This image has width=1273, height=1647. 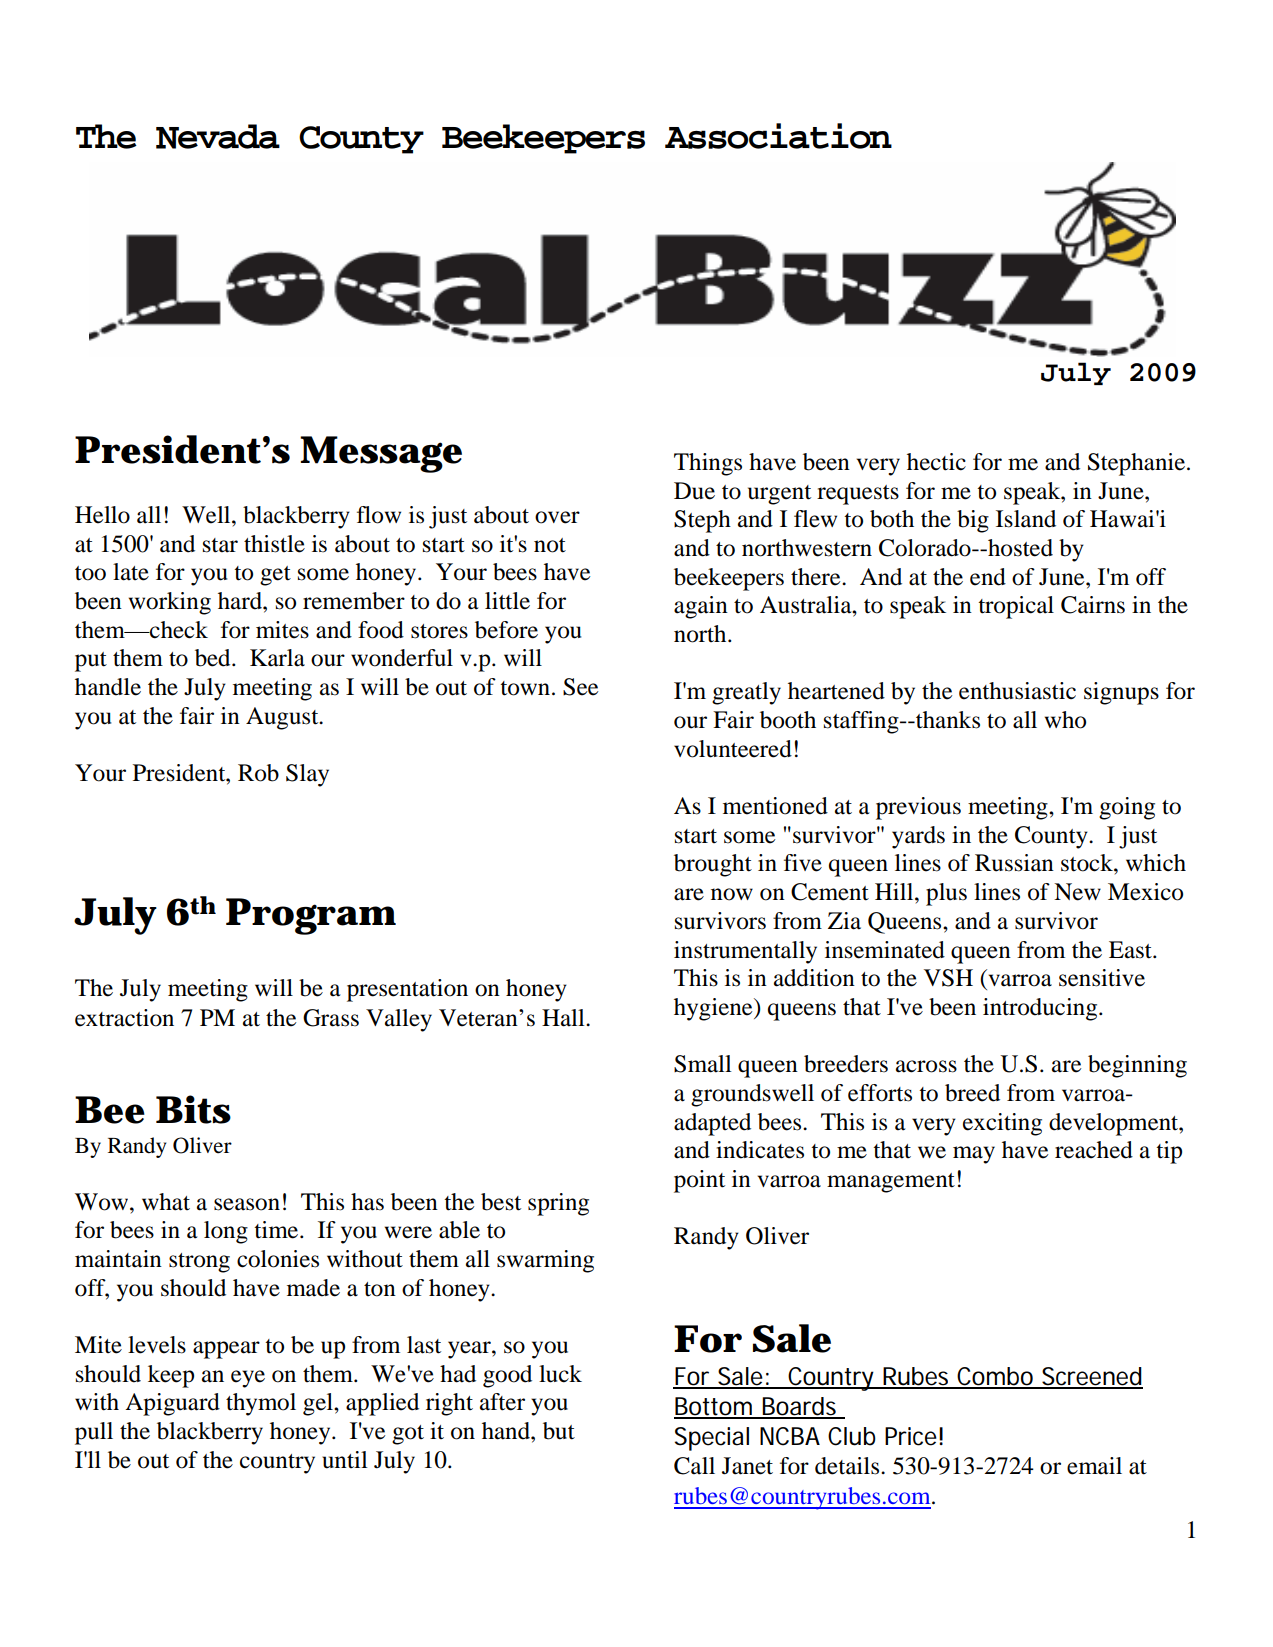 I want to click on but, so click(x=559, y=1431).
